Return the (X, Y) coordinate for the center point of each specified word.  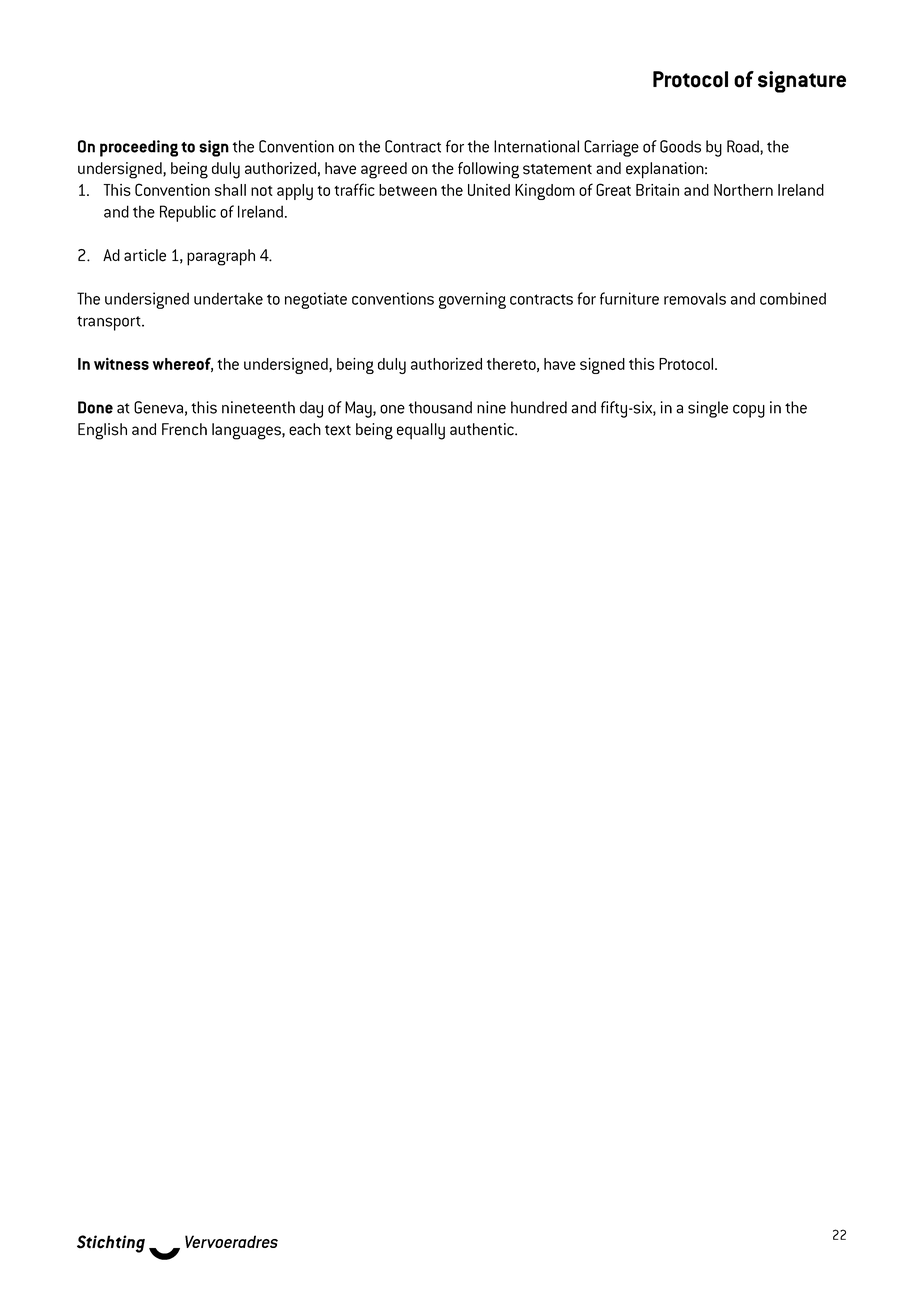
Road (744, 147)
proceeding (139, 148)
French (184, 429)
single (708, 409)
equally (421, 431)
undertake (228, 298)
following (488, 170)
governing (472, 300)
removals (695, 298)
